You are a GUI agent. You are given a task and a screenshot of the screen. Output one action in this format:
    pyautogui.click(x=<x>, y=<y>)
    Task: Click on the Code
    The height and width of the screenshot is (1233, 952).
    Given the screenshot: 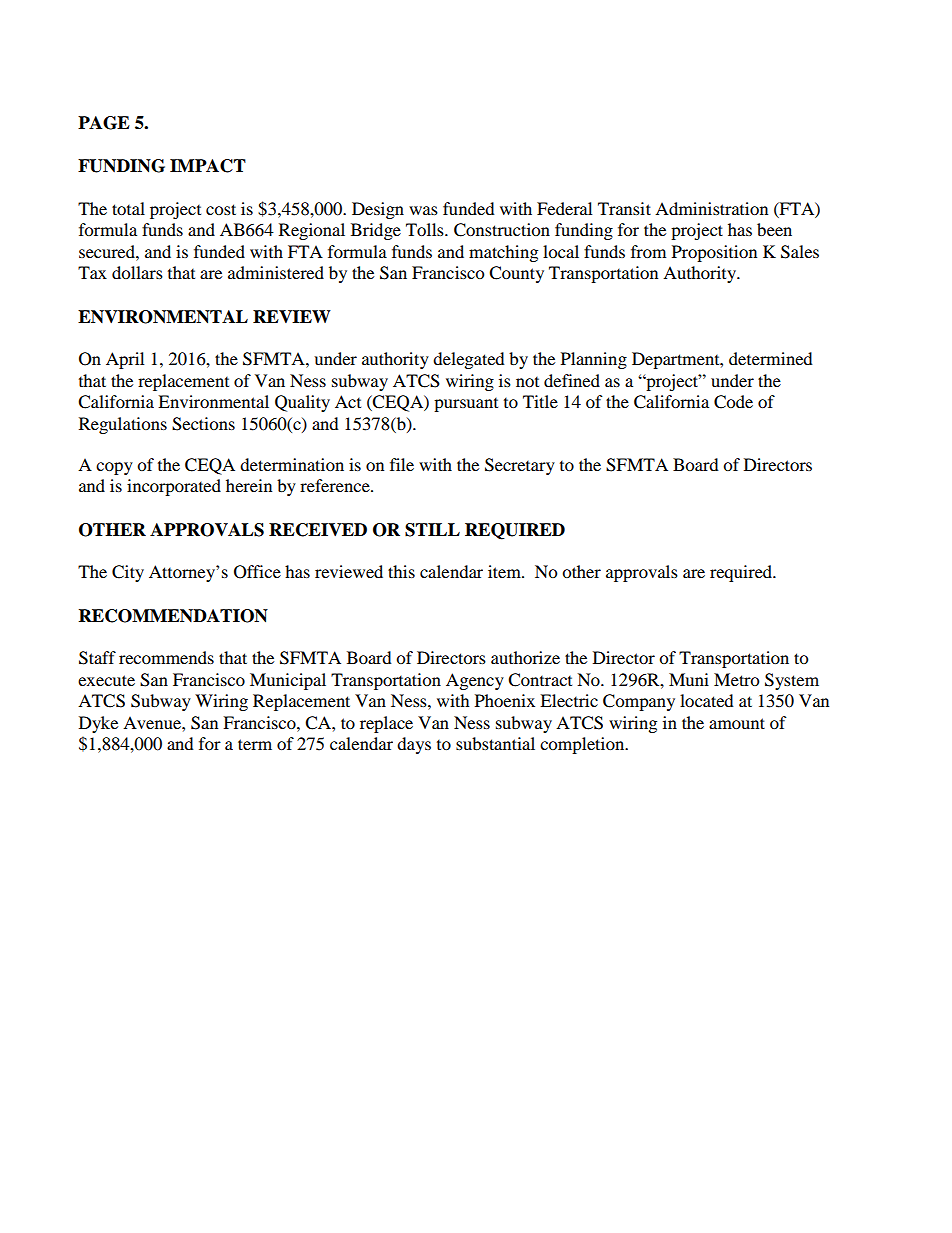 What is the action you would take?
    pyautogui.click(x=733, y=402)
